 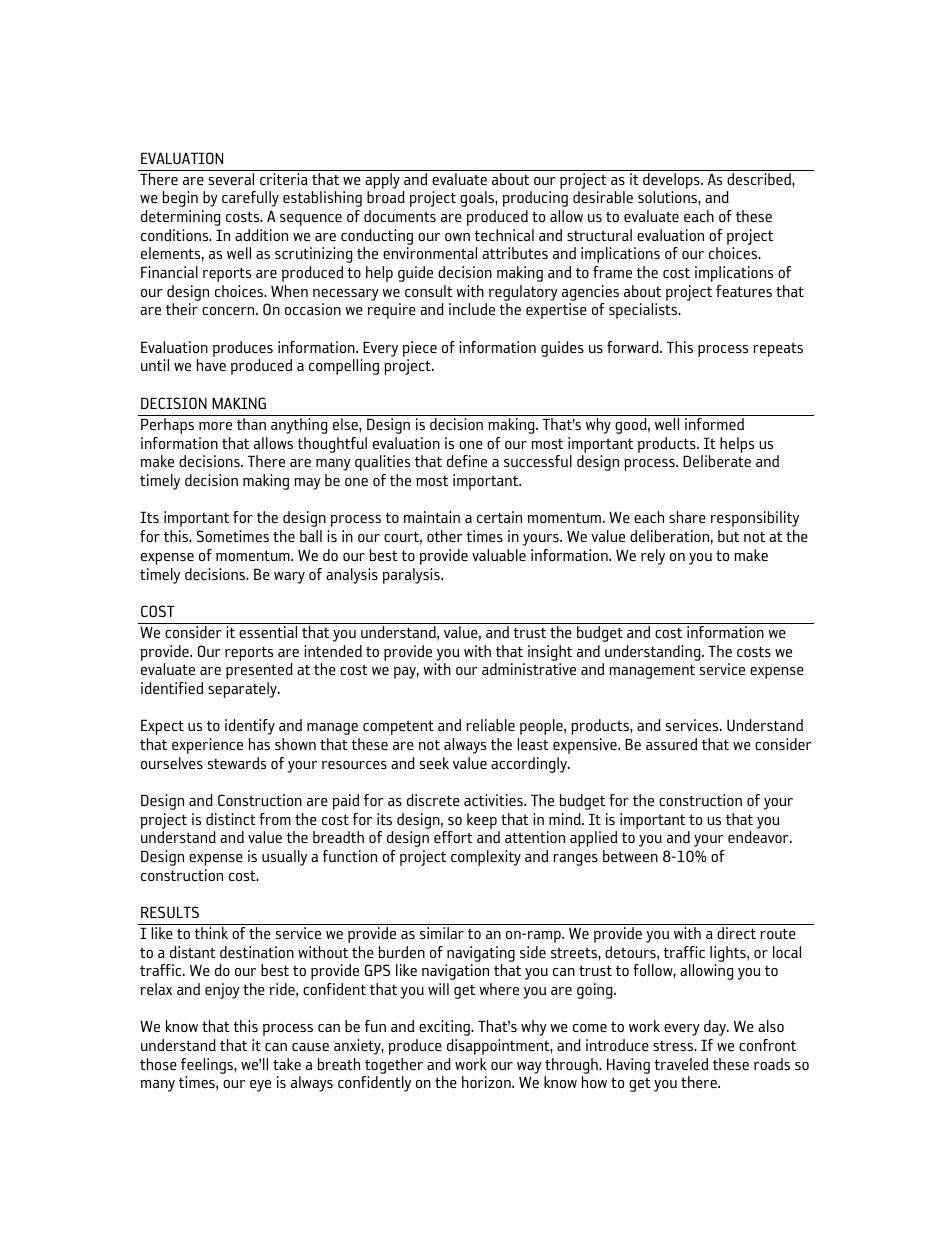 I want to click on exciting, so click(x=445, y=1028).
